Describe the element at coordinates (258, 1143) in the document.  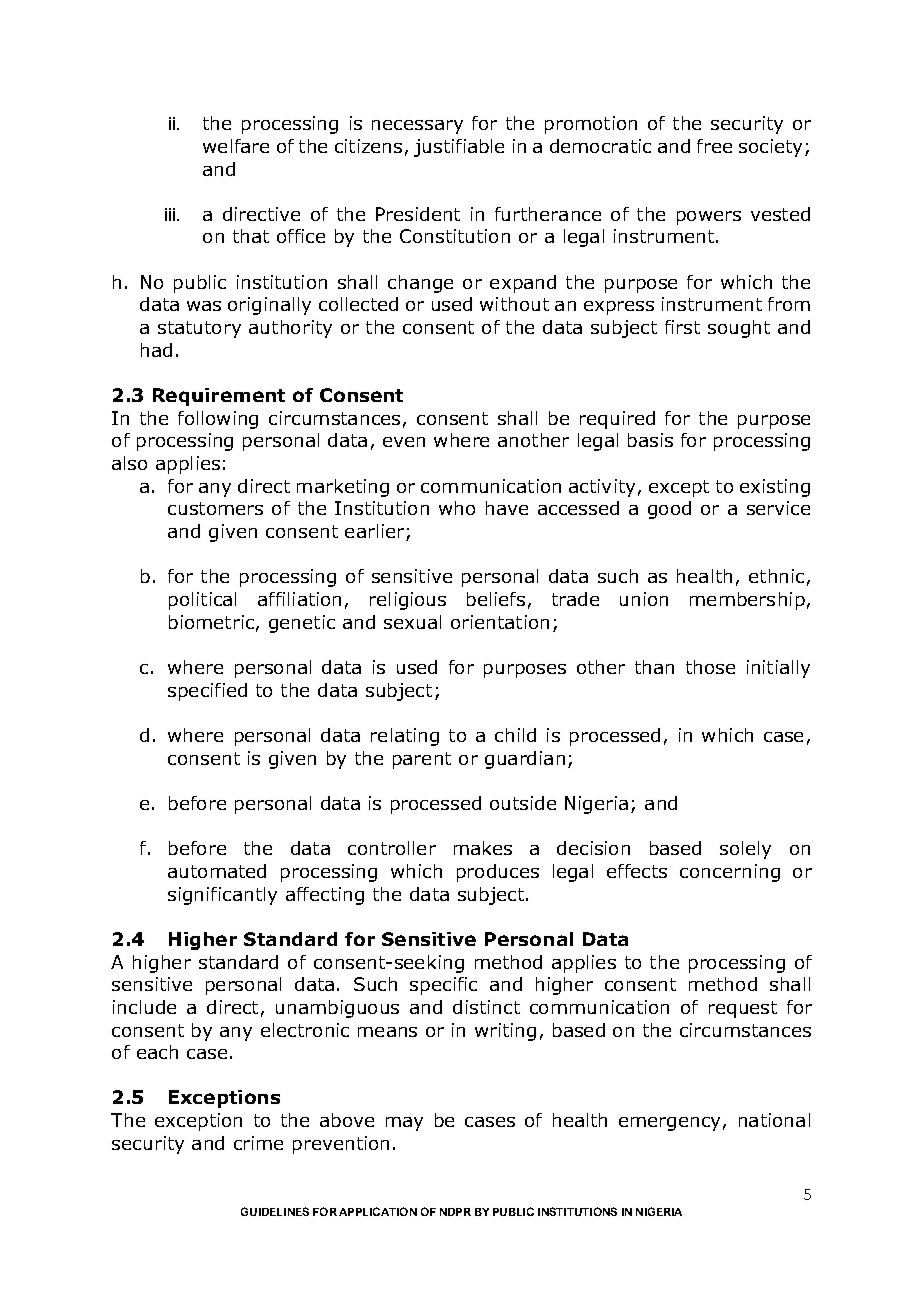
I see `crime` at that location.
